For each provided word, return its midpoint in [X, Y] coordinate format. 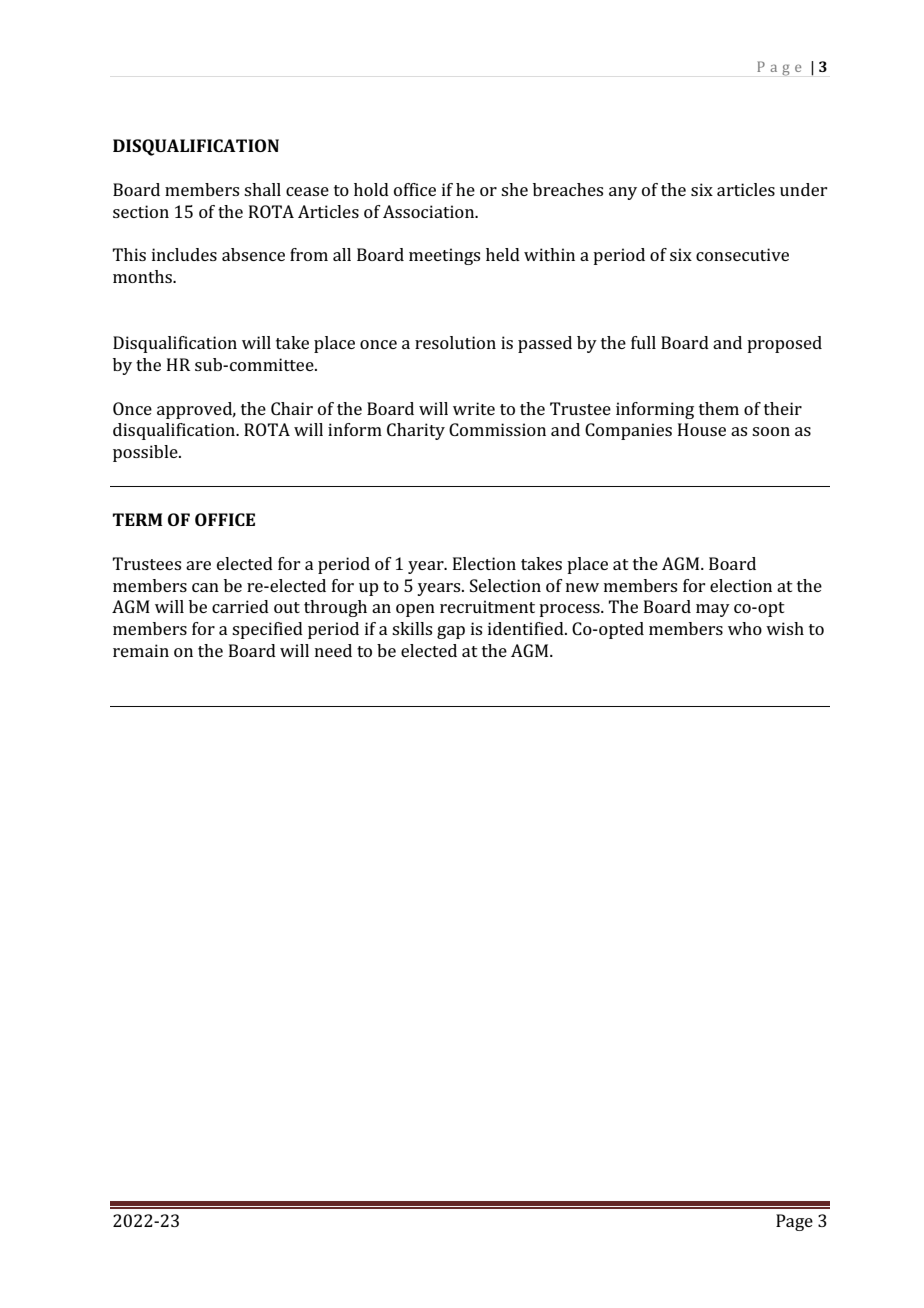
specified [267, 630]
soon [771, 431]
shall [262, 189]
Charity [416, 431]
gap [451, 632]
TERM [137, 519]
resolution [455, 342]
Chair [292, 408]
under [803, 189]
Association [430, 211]
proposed [784, 344]
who [745, 628]
